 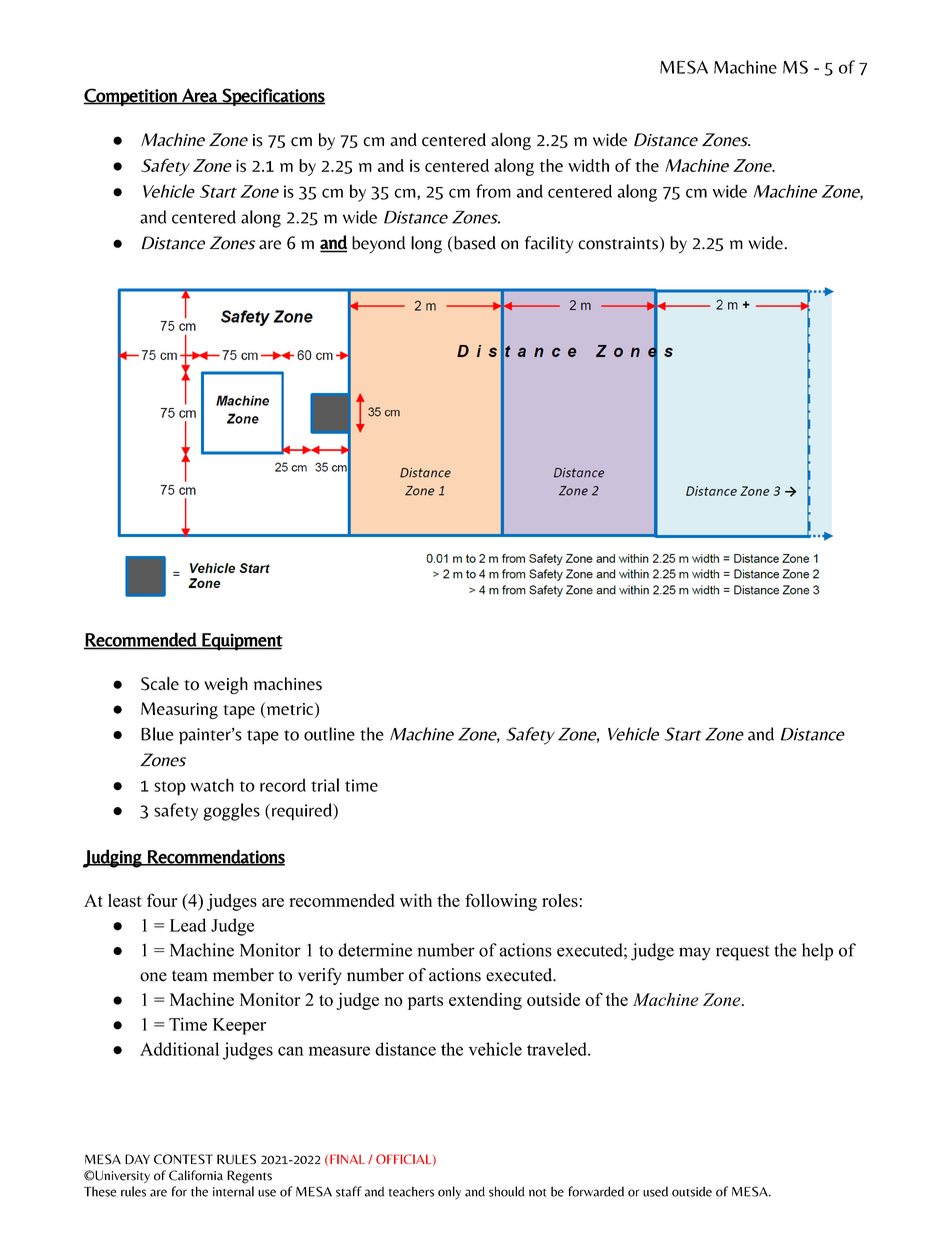 What do you see at coordinates (588, 165) in the screenshot?
I see `width` at bounding box center [588, 165].
